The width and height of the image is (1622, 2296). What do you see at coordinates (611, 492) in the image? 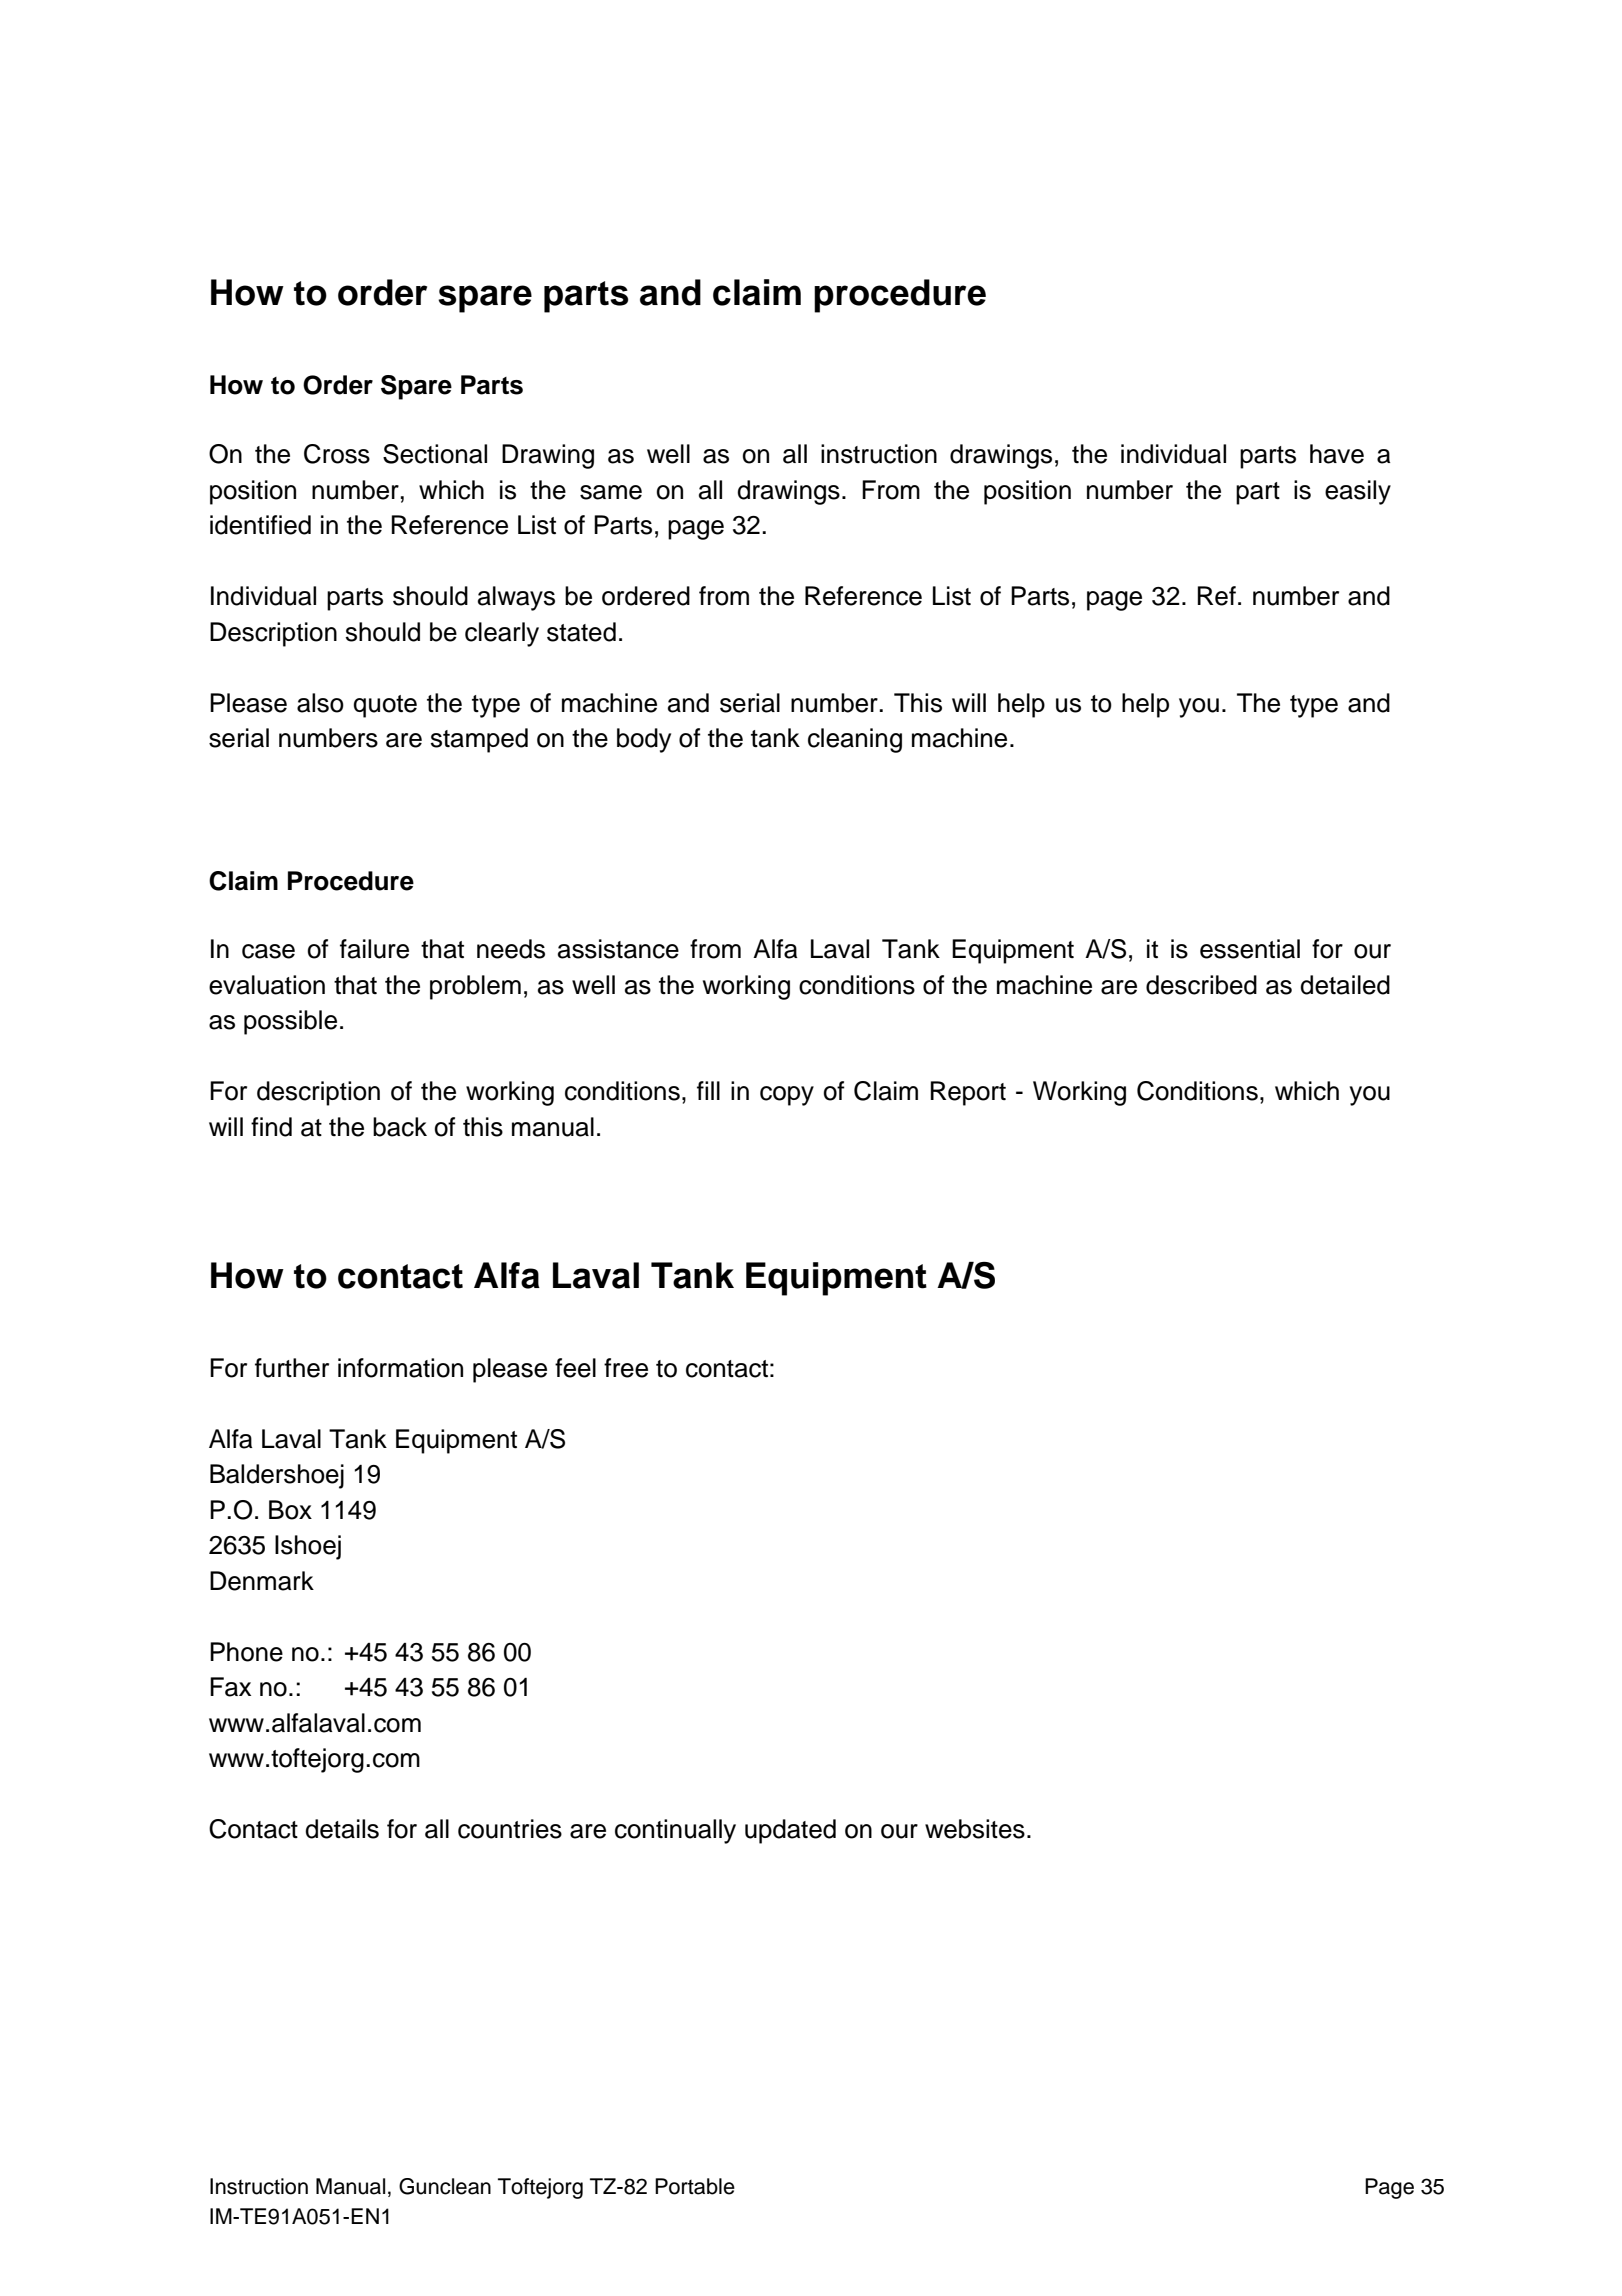
I see `same` at bounding box center [611, 492].
